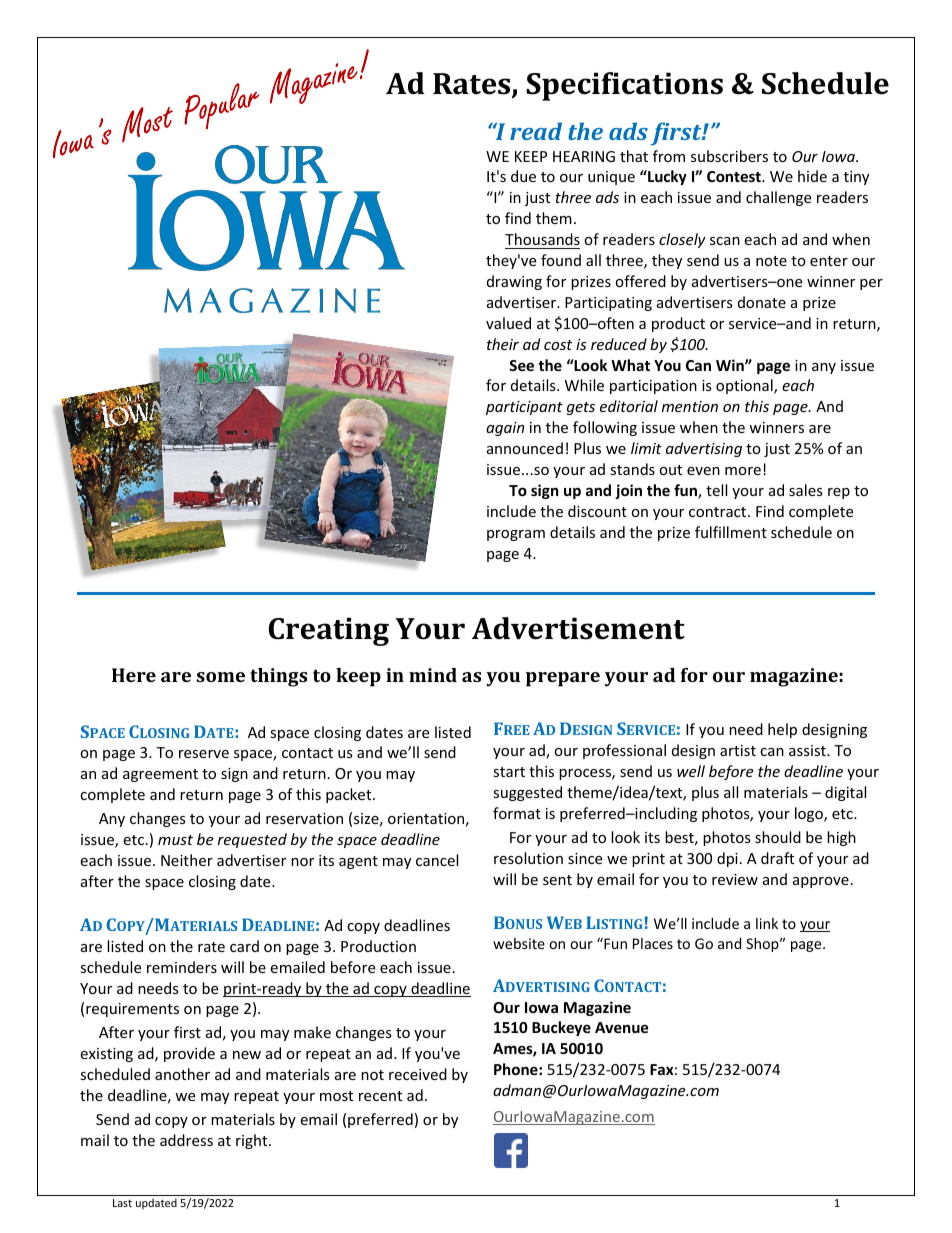 This screenshot has height=1233, width=952. What do you see at coordinates (584, 156) in the screenshot?
I see `HEARING` at bounding box center [584, 156].
